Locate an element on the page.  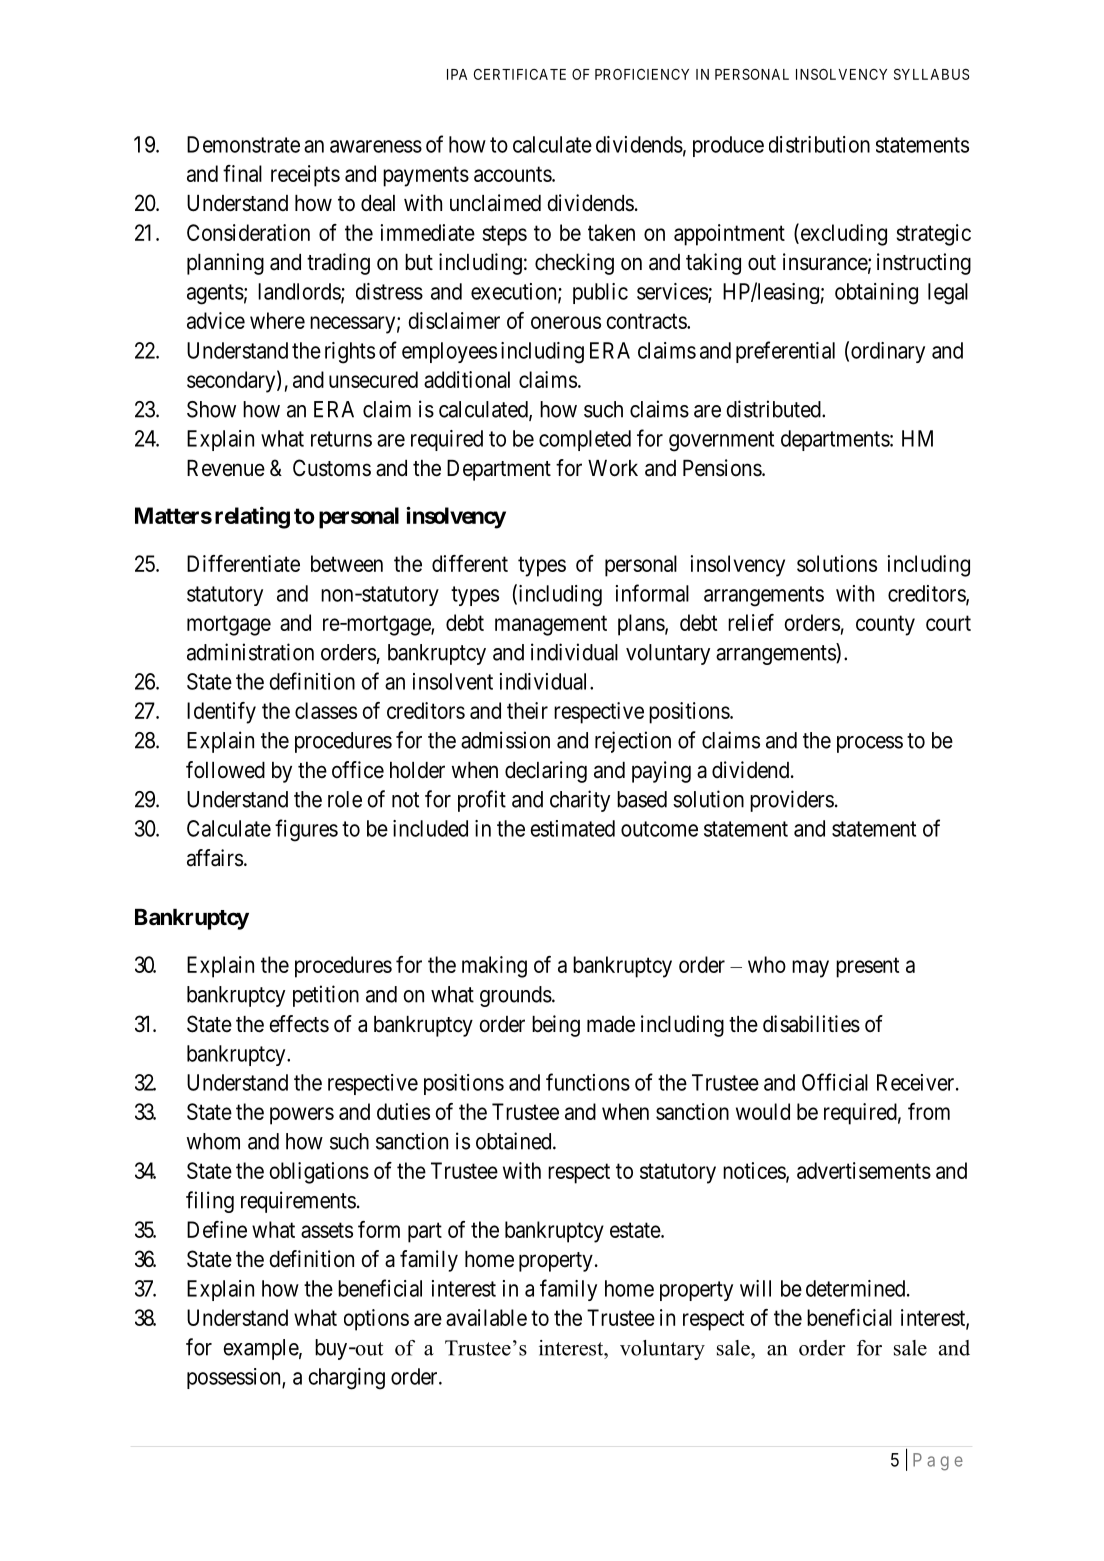
county is located at coordinates (885, 625).
